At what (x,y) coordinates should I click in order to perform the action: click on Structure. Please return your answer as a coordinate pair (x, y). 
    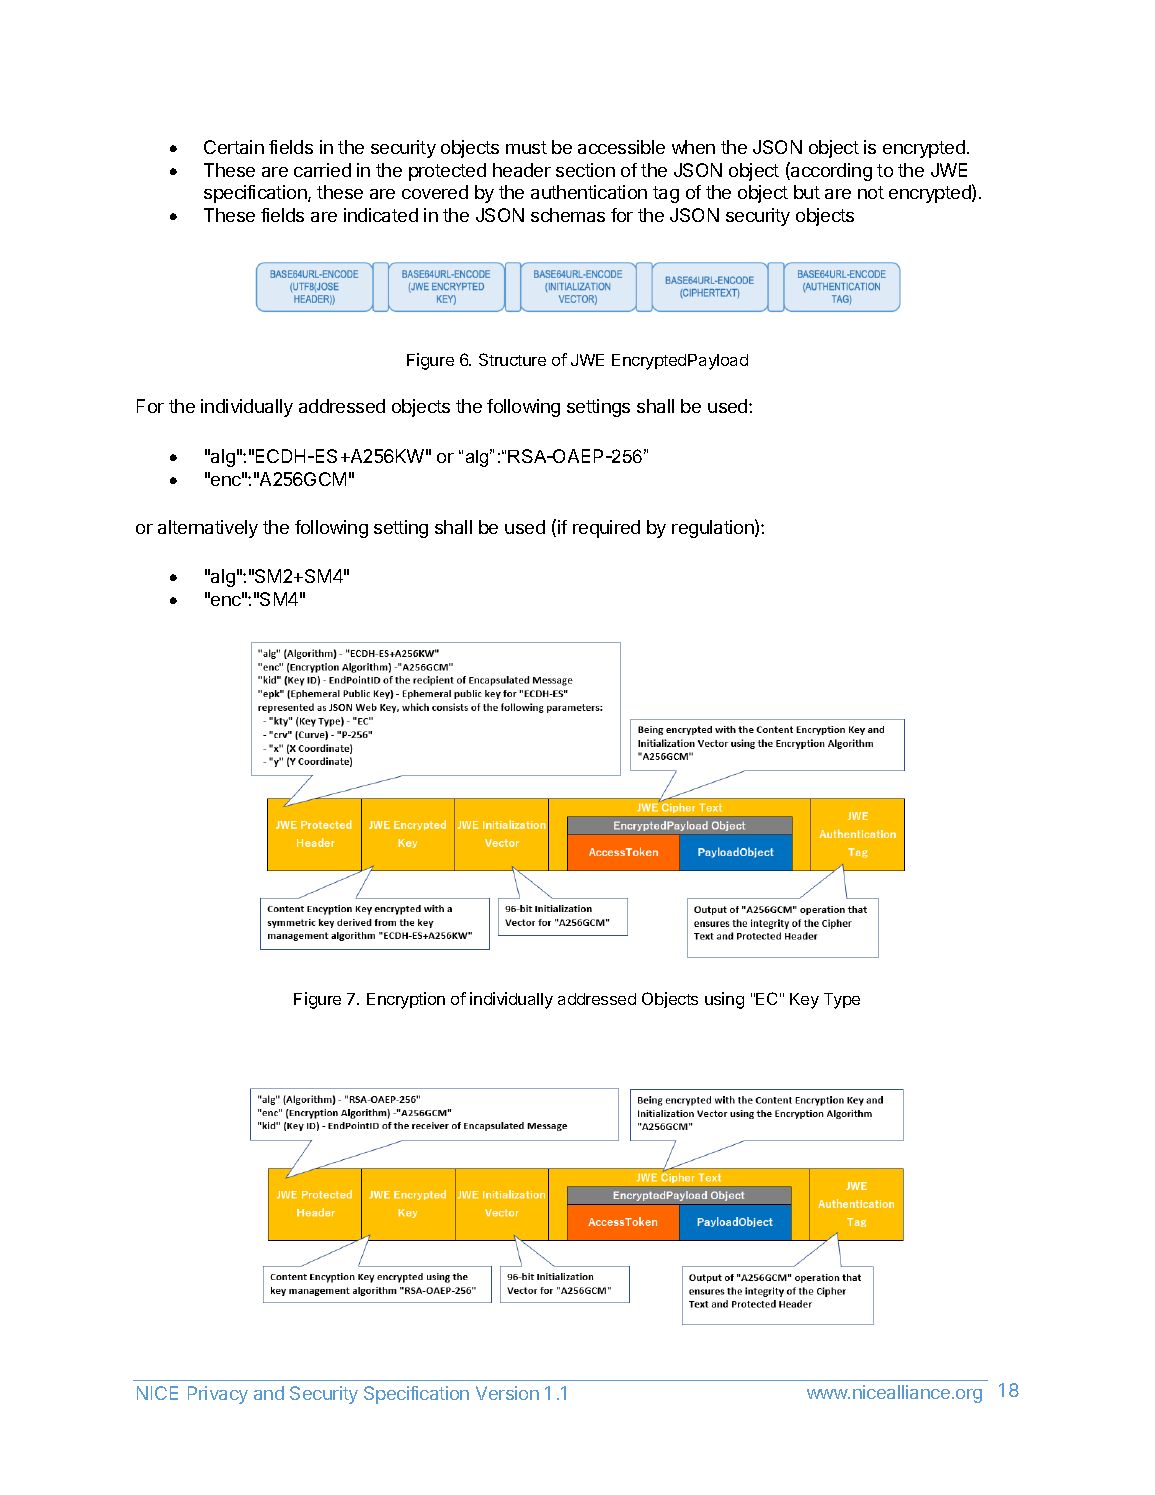
    Looking at the image, I should click on (512, 359).
